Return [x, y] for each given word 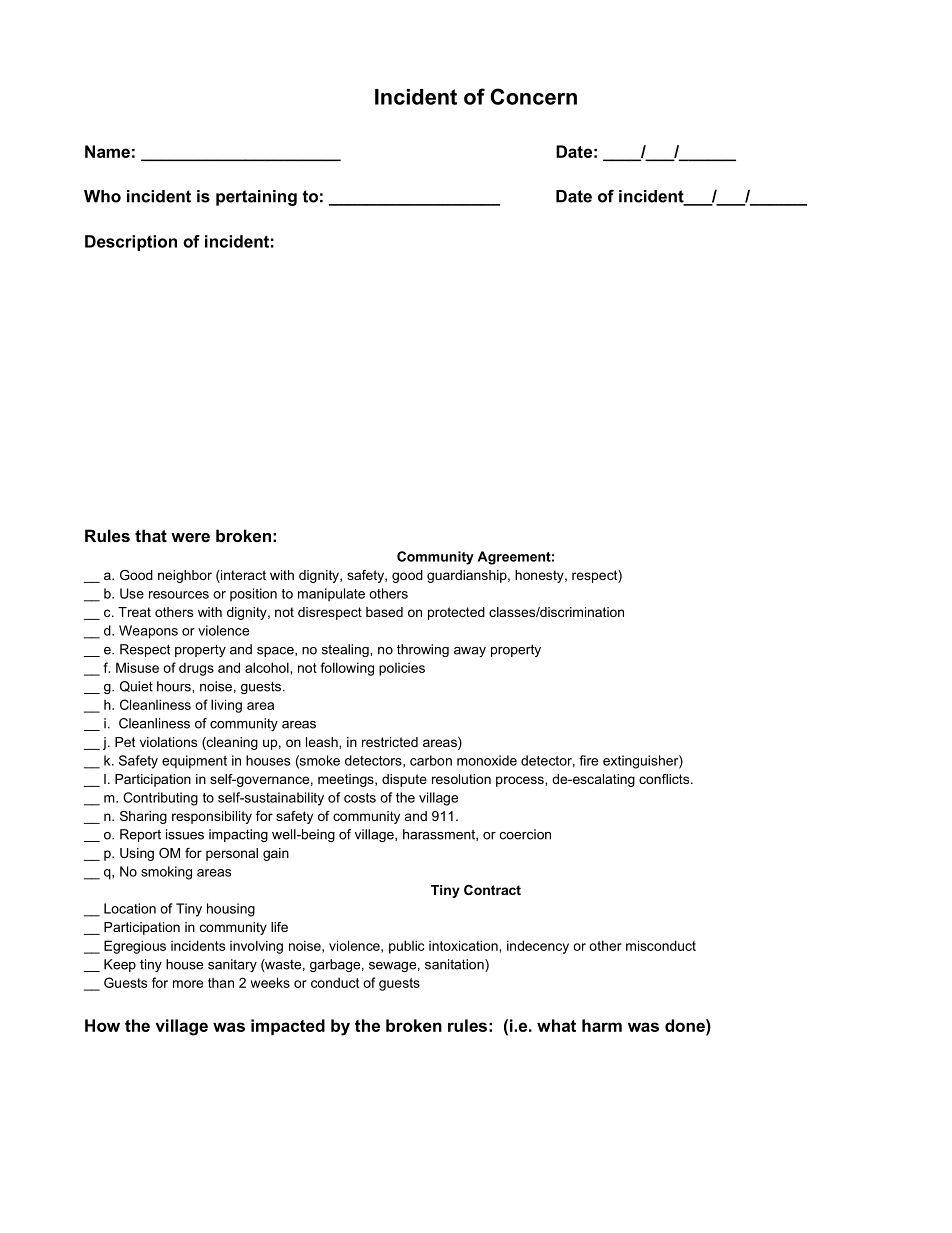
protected [456, 613]
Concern [533, 96]
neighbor [185, 576]
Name [107, 151]
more [188, 984]
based [384, 612]
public [406, 947]
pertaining [256, 198]
